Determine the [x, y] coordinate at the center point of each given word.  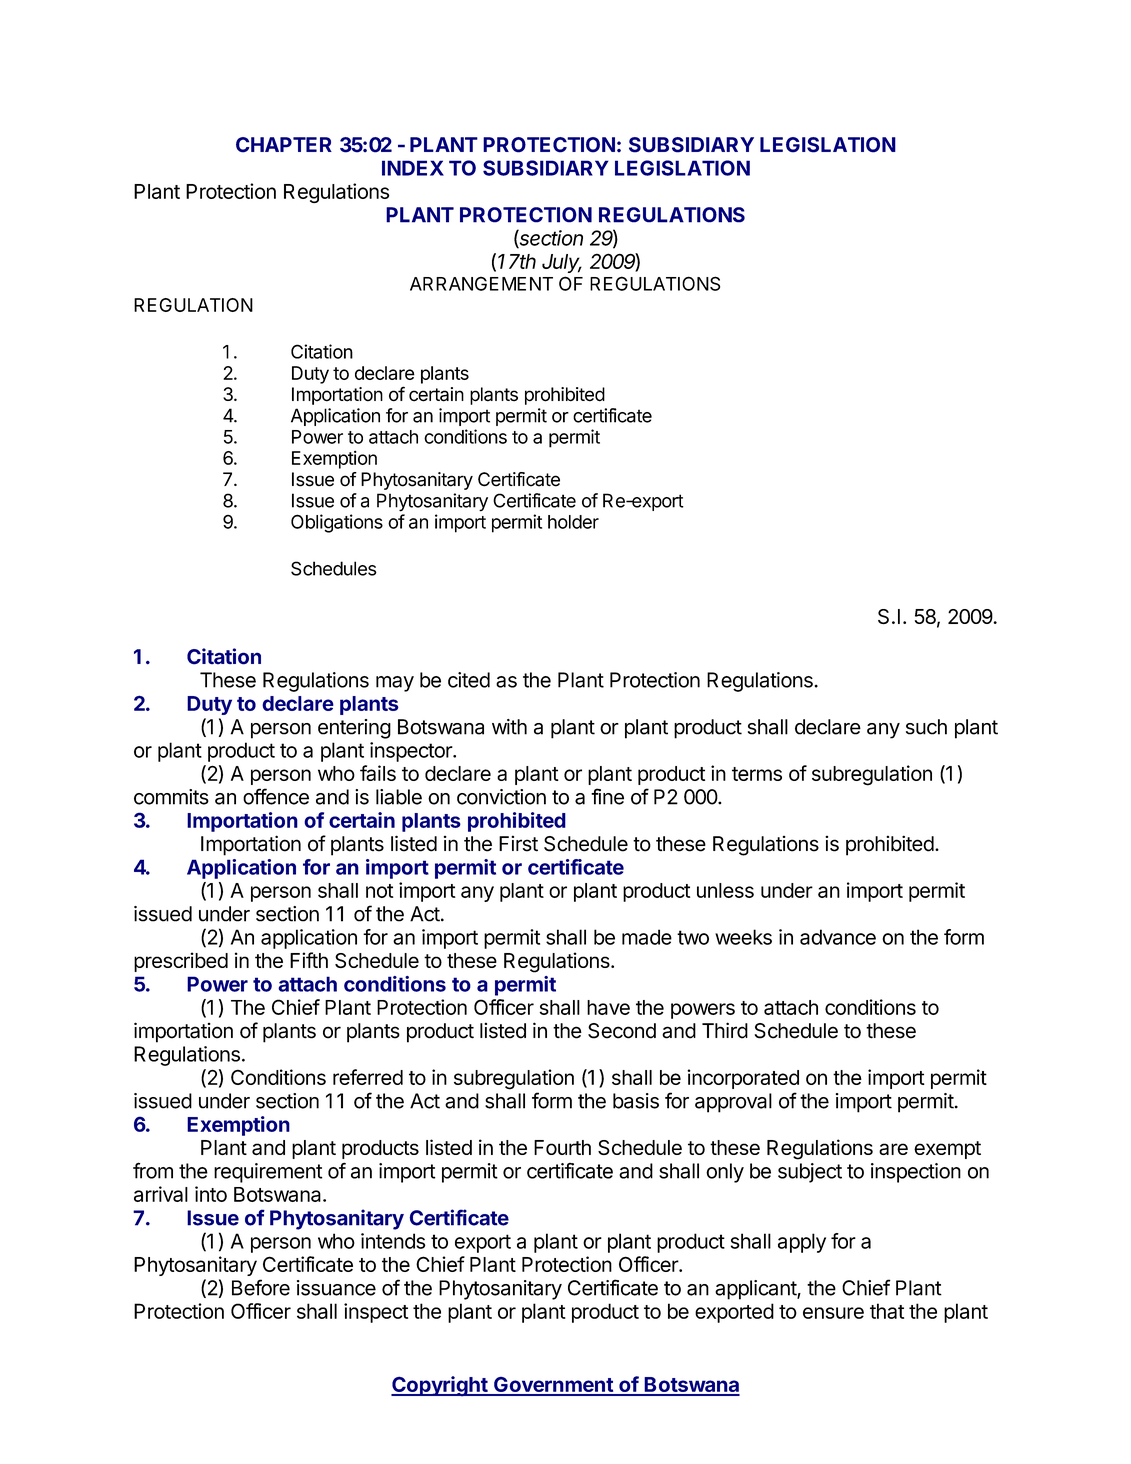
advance [838, 937]
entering [354, 729]
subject [810, 1173]
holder [573, 522]
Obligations [337, 523]
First [518, 843]
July [562, 263]
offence [276, 796]
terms [757, 774]
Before [261, 1287]
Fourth [562, 1147]
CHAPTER [284, 145]
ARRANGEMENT [481, 283]
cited [469, 680]
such [926, 727]
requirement [268, 1173]
